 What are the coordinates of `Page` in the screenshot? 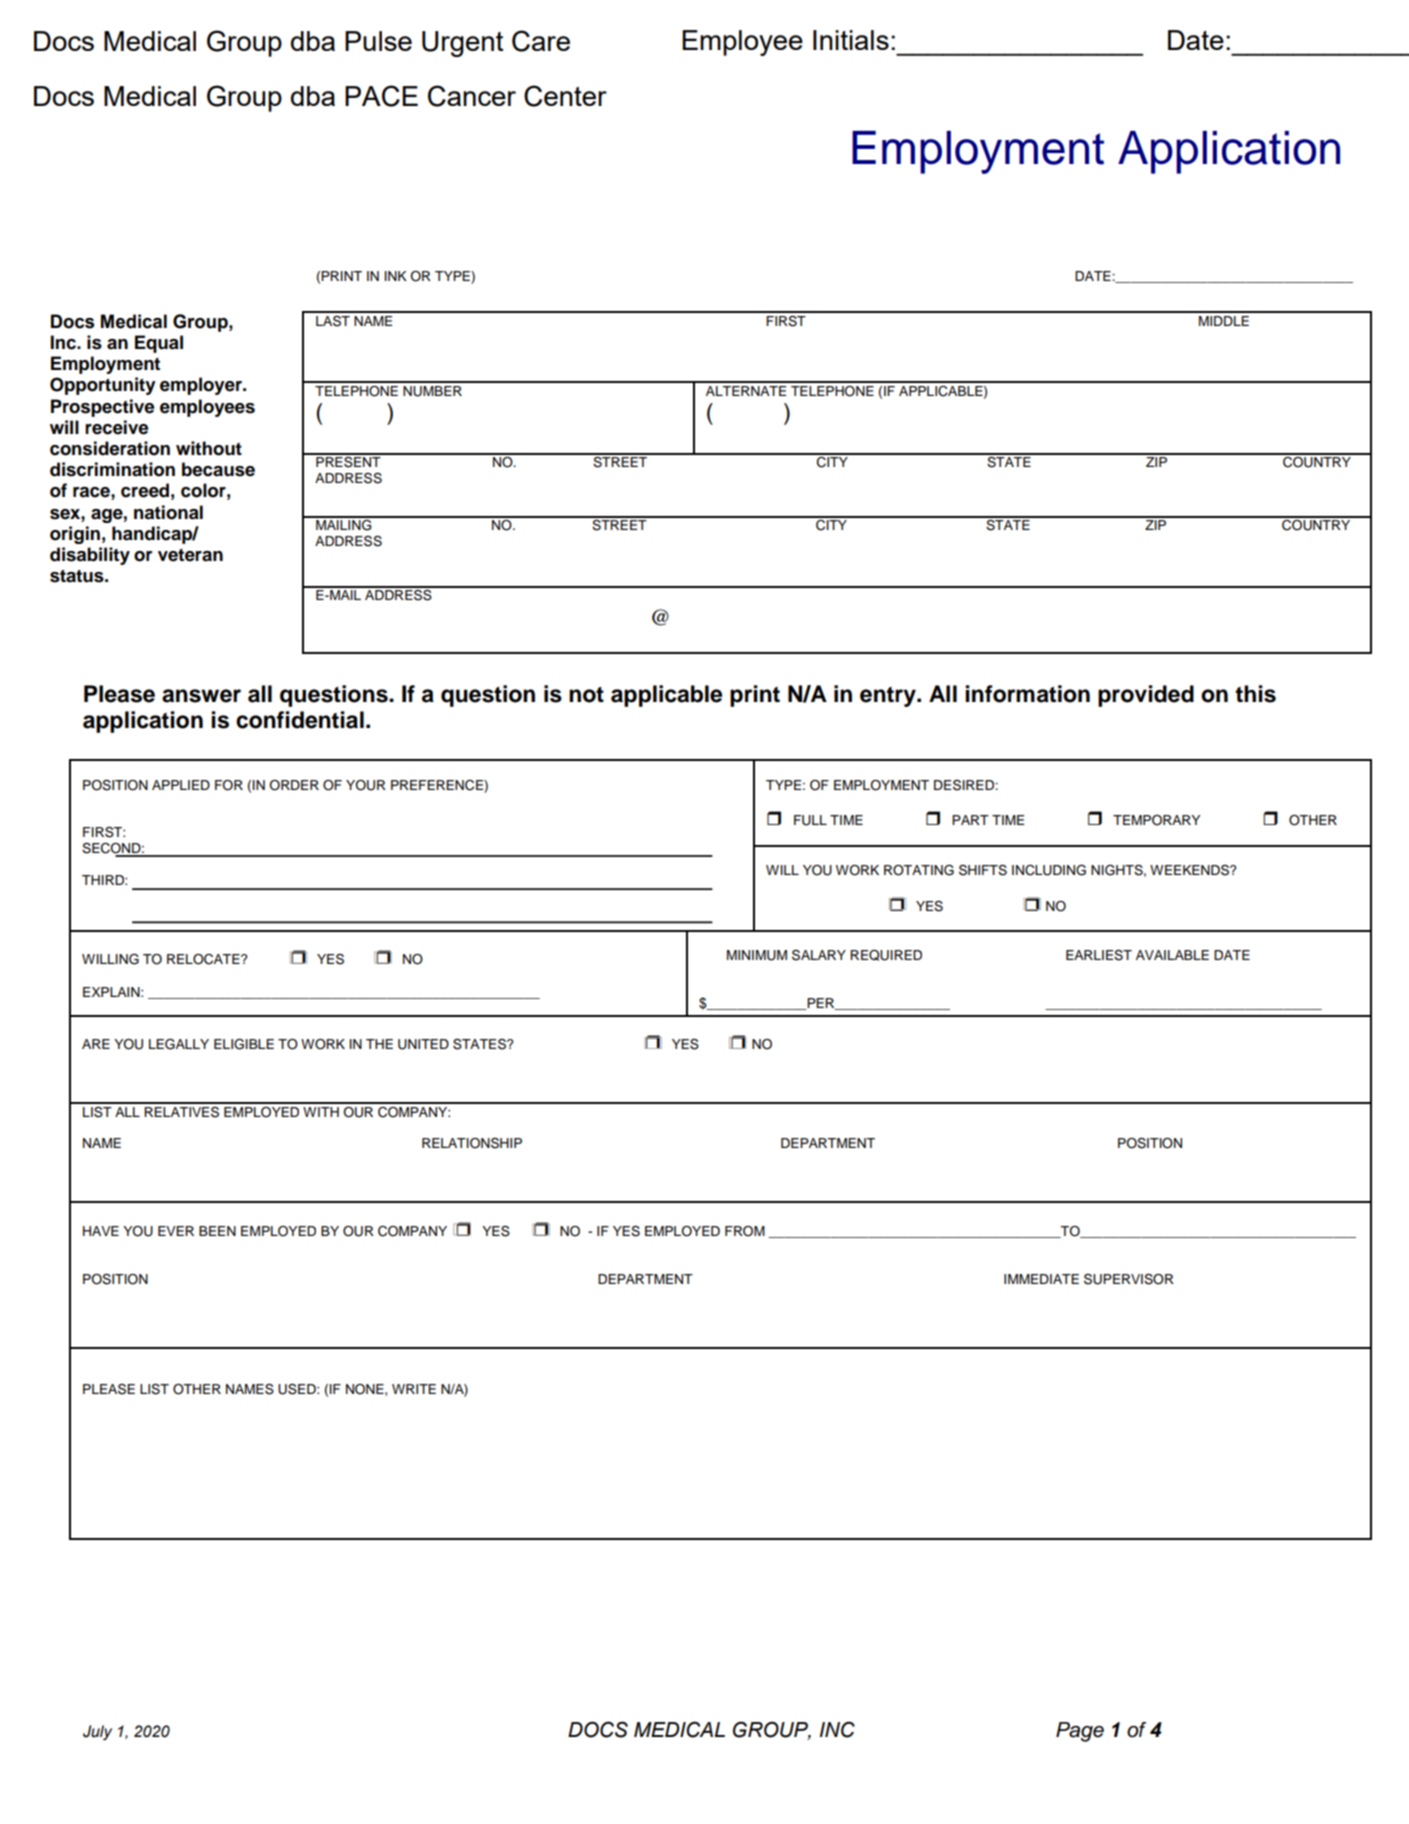 It's located at (1080, 1732).
